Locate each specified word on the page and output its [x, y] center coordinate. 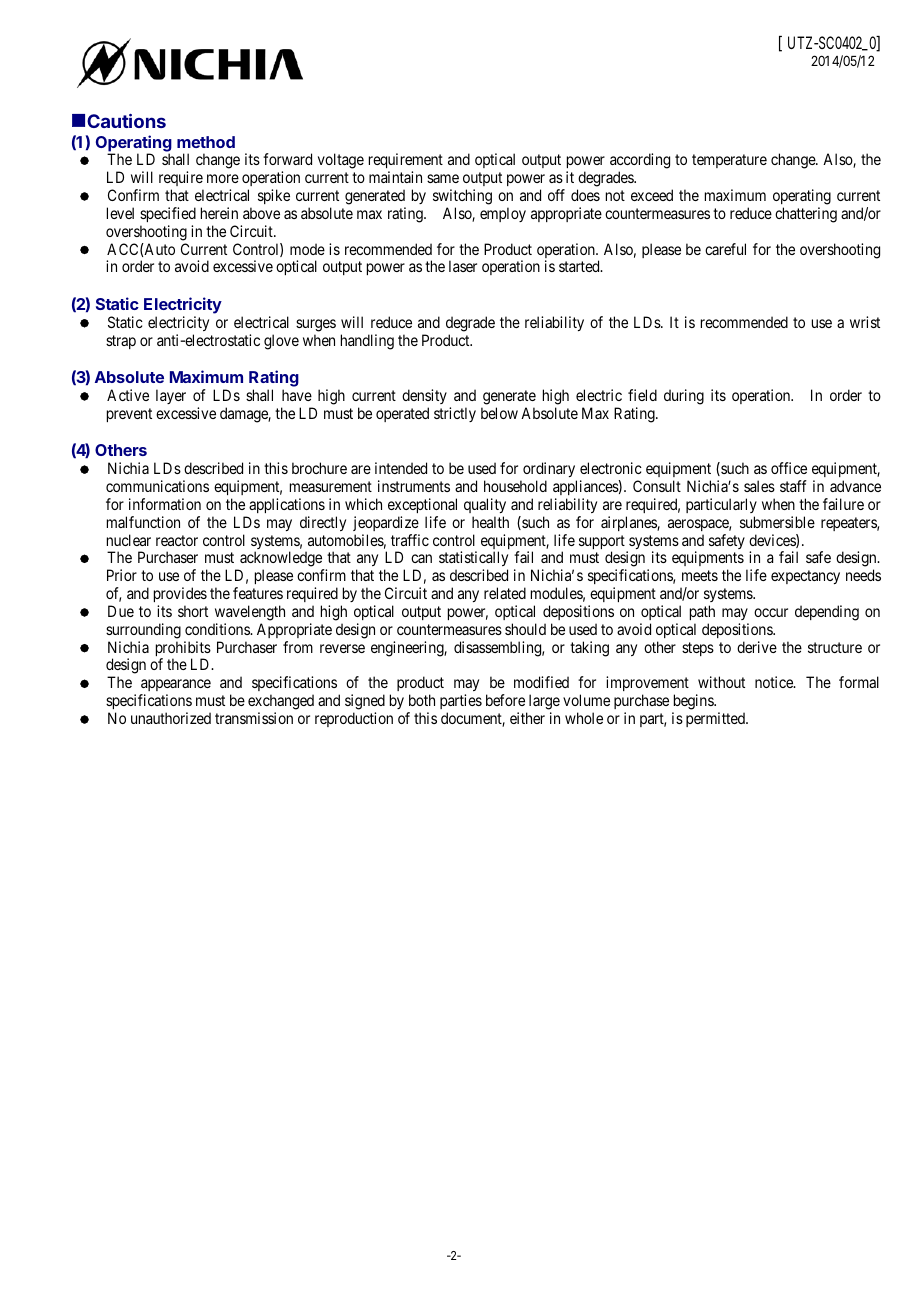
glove [281, 342]
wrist [865, 322]
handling [367, 342]
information [165, 504]
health [490, 522]
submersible [777, 522]
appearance [175, 687]
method [206, 142]
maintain [395, 177]
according [640, 162]
